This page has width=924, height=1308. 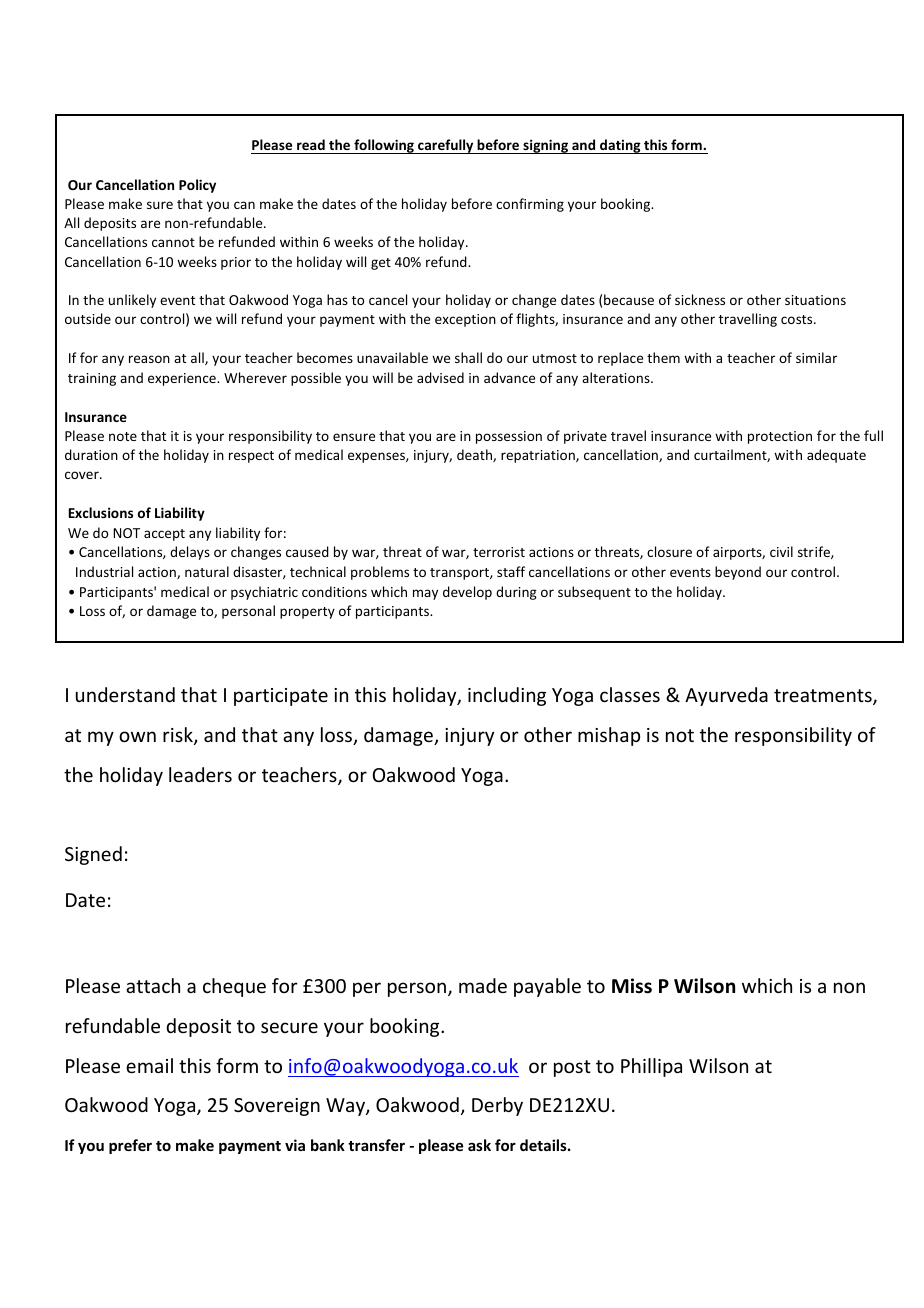 I want to click on Miss, so click(x=632, y=986).
